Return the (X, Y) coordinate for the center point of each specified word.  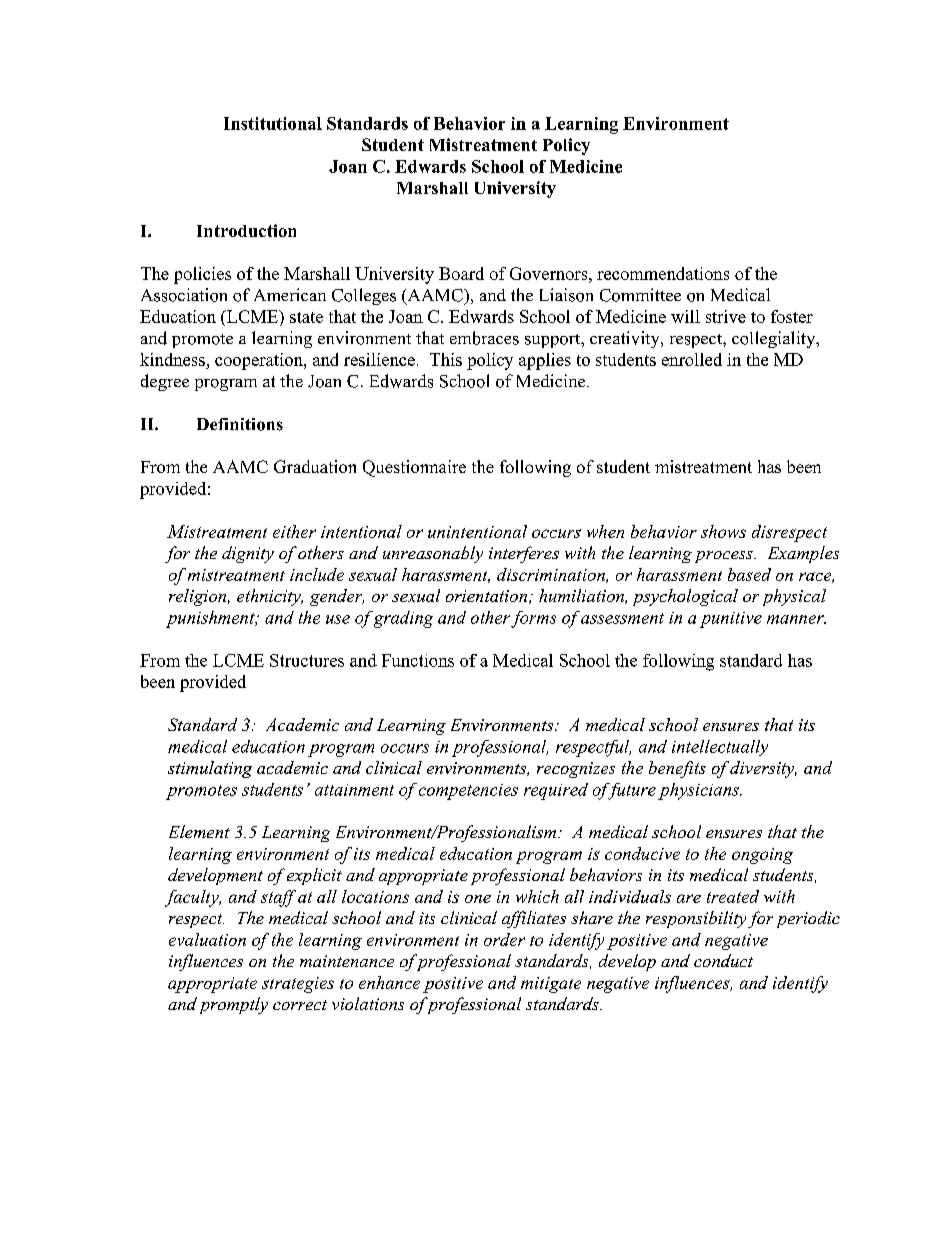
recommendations (663, 273)
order (504, 939)
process (725, 557)
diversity (763, 769)
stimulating (210, 769)
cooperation (260, 361)
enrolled (692, 359)
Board (461, 273)
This (446, 359)
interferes (524, 554)
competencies (468, 792)
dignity (248, 554)
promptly (234, 1005)
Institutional (273, 123)
